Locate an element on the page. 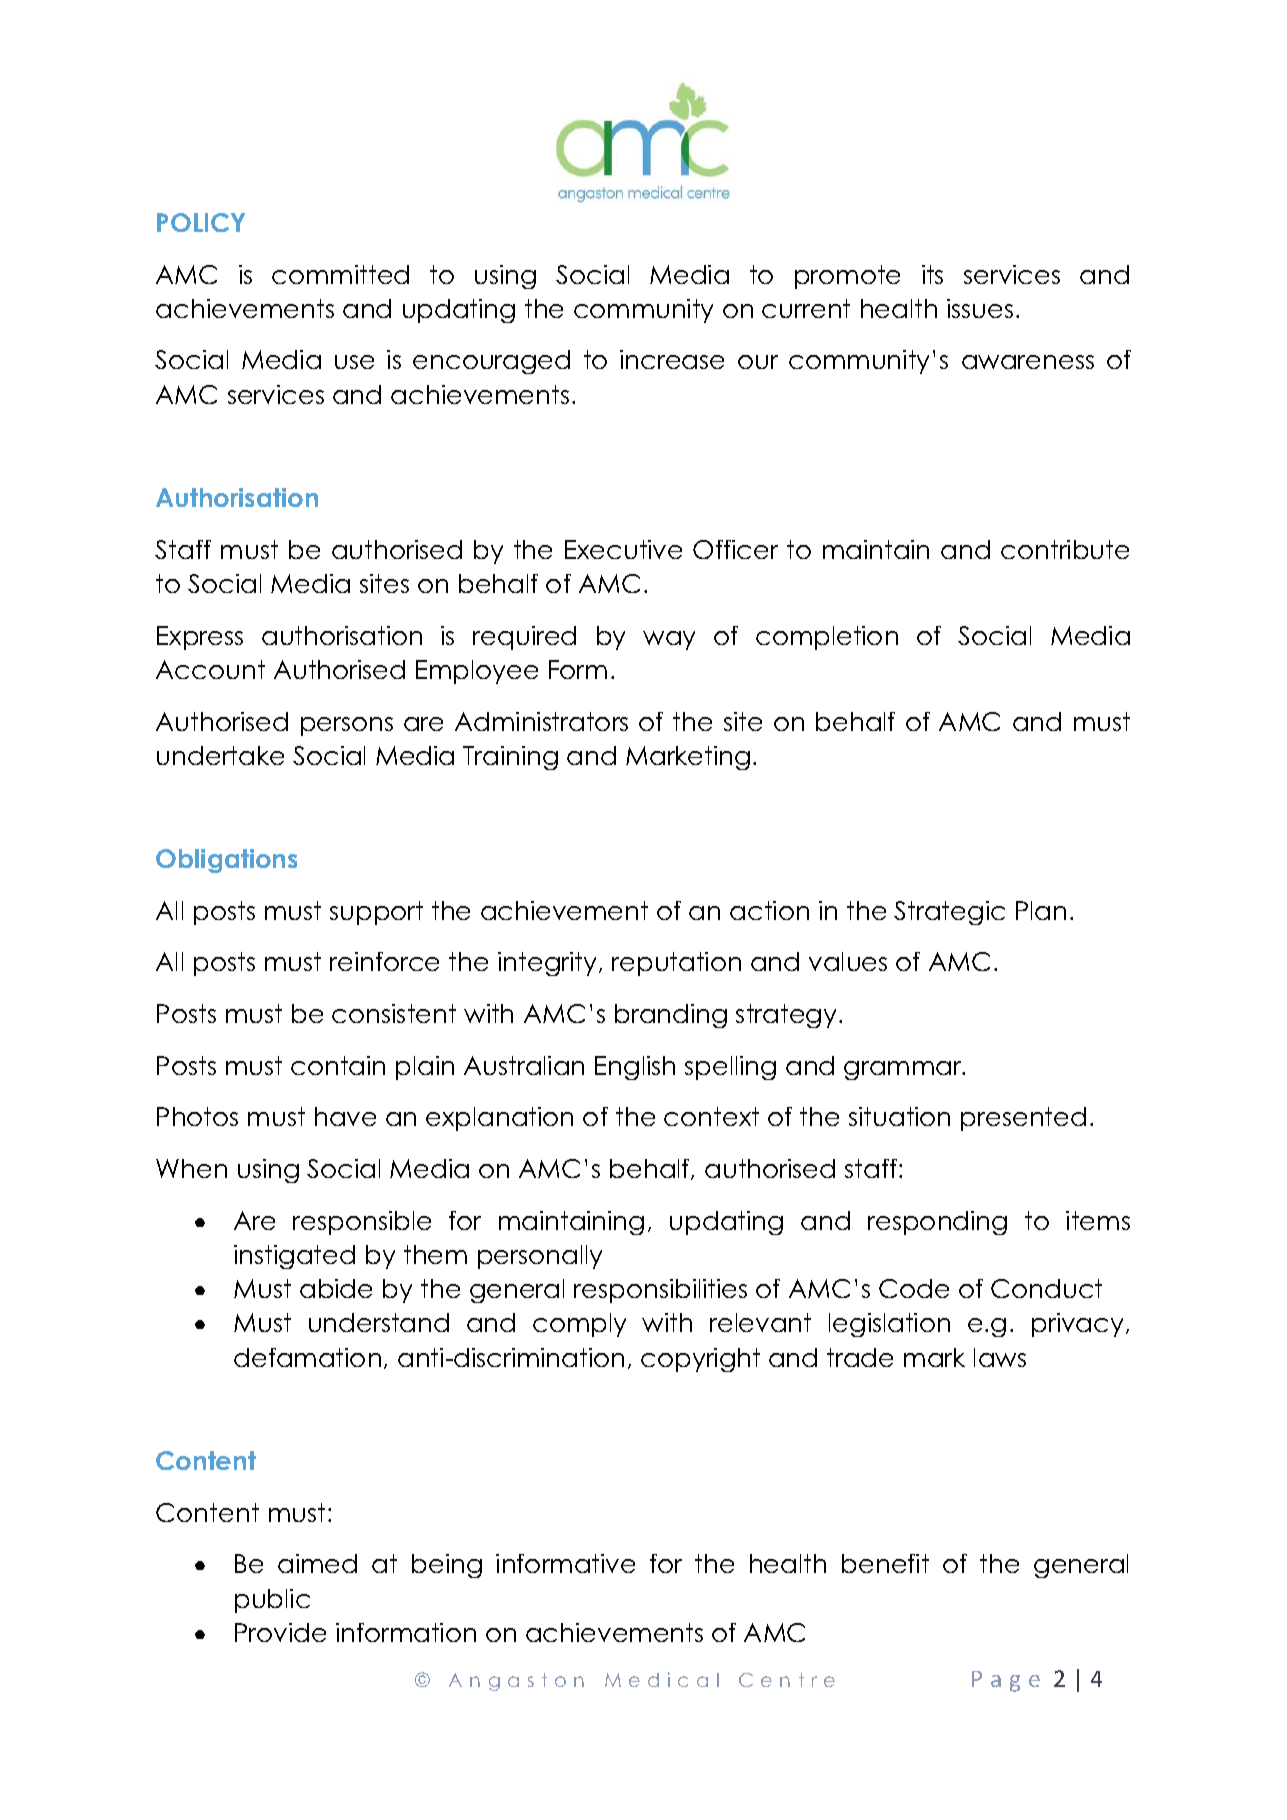 The image size is (1287, 1820). increase is located at coordinates (672, 359).
